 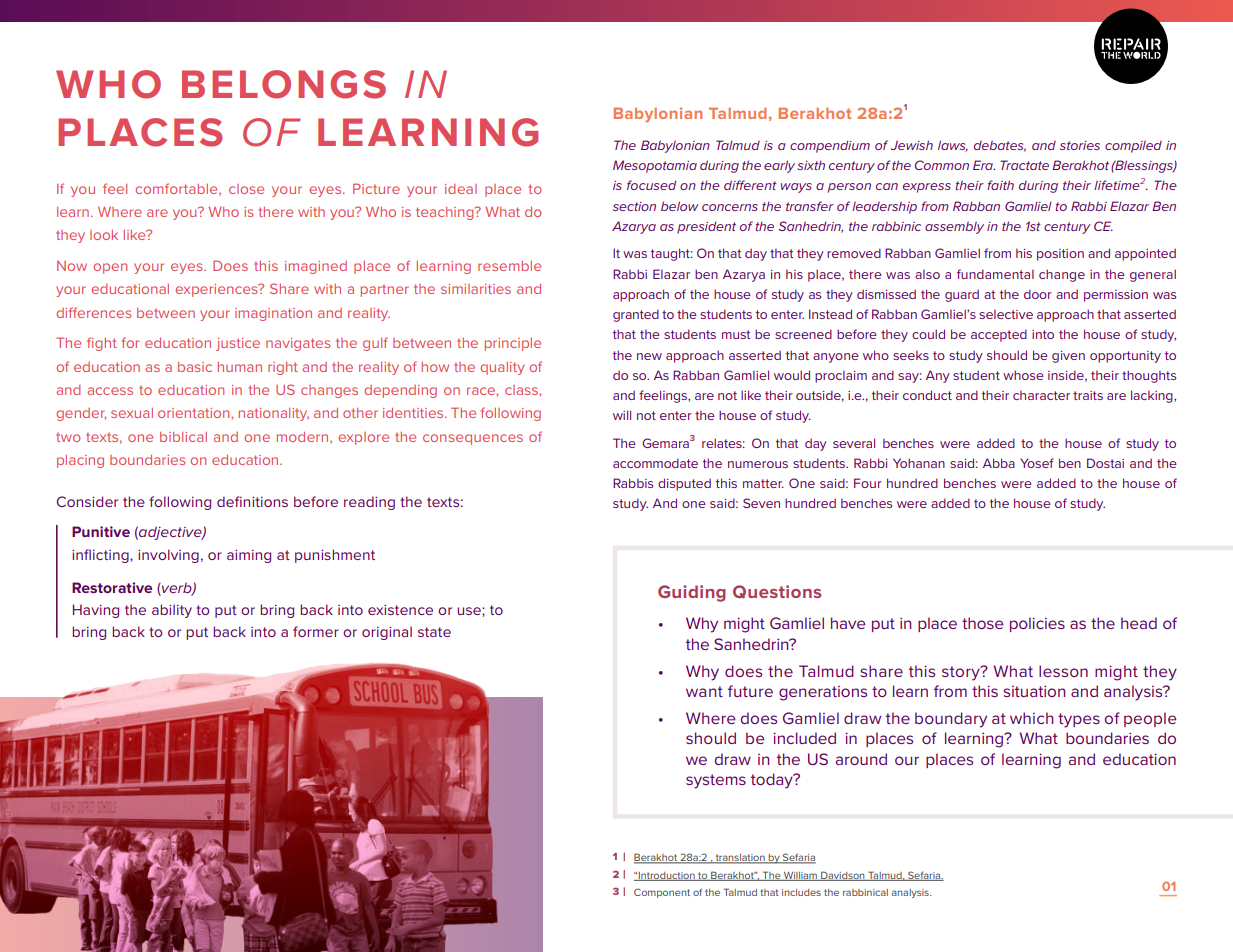 What do you see at coordinates (172, 611) in the document?
I see `ability` at bounding box center [172, 611].
